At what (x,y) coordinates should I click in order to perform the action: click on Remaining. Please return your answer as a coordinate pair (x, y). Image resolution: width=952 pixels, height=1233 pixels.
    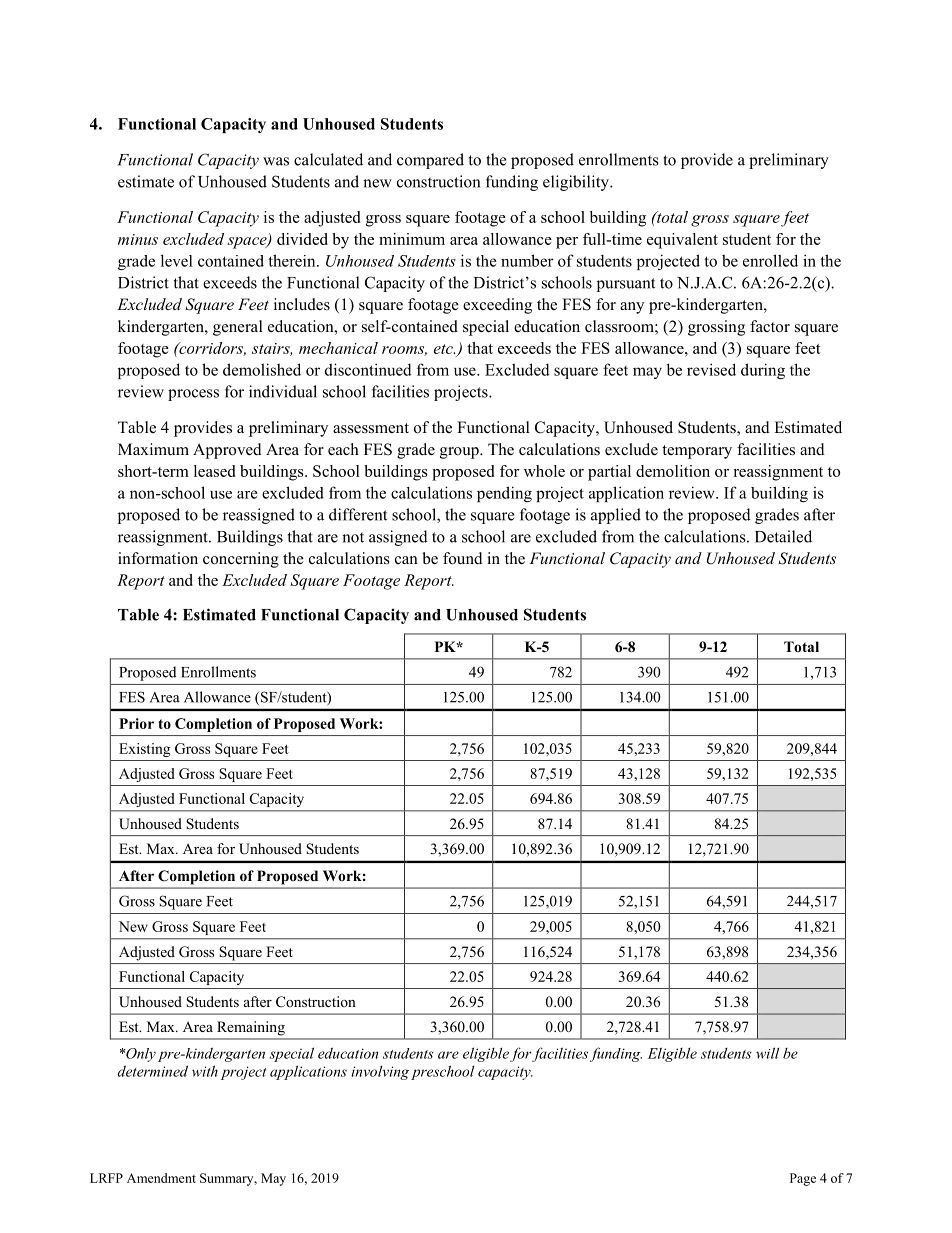
    Looking at the image, I should click on (251, 1028).
